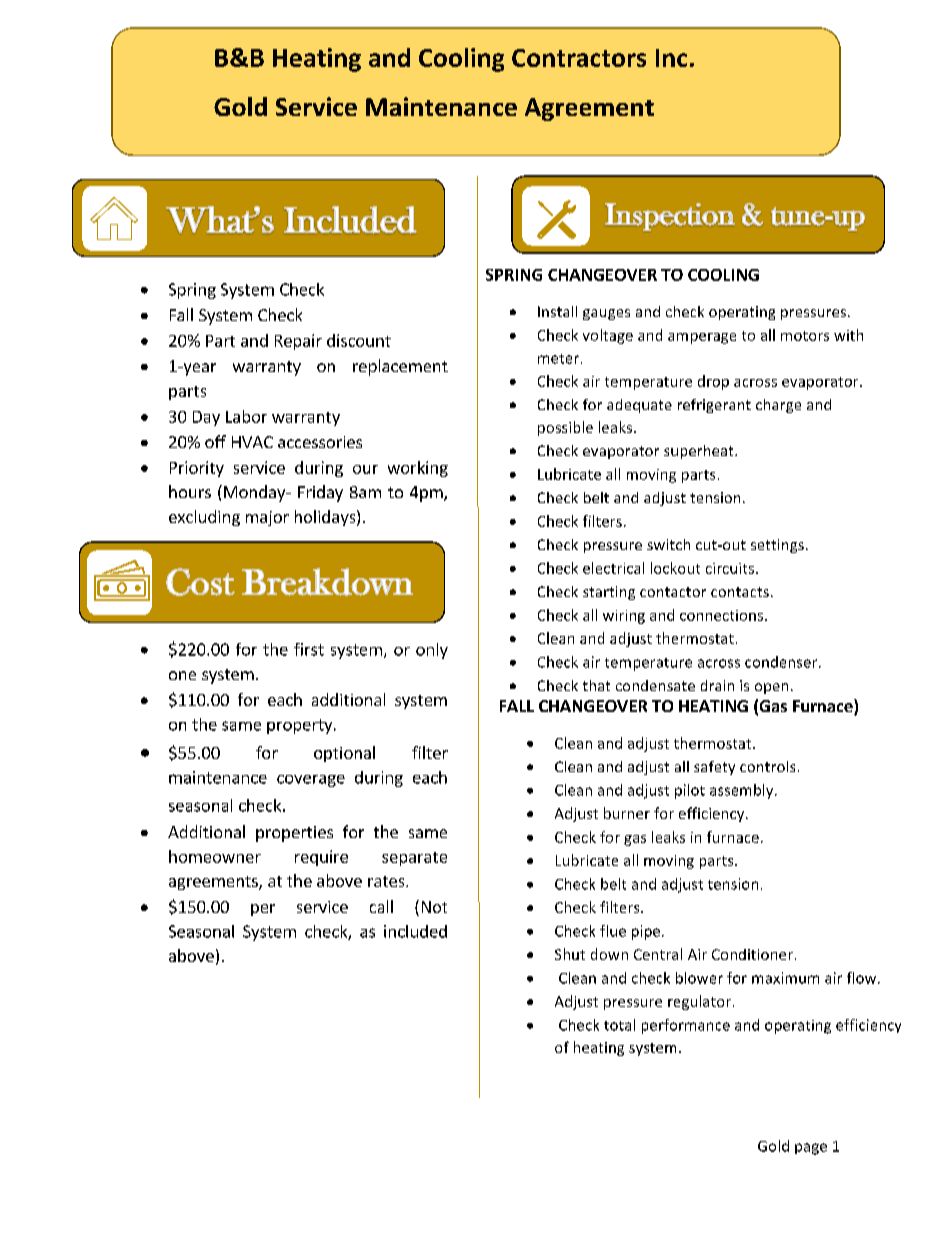  I want to click on charge, so click(778, 406).
